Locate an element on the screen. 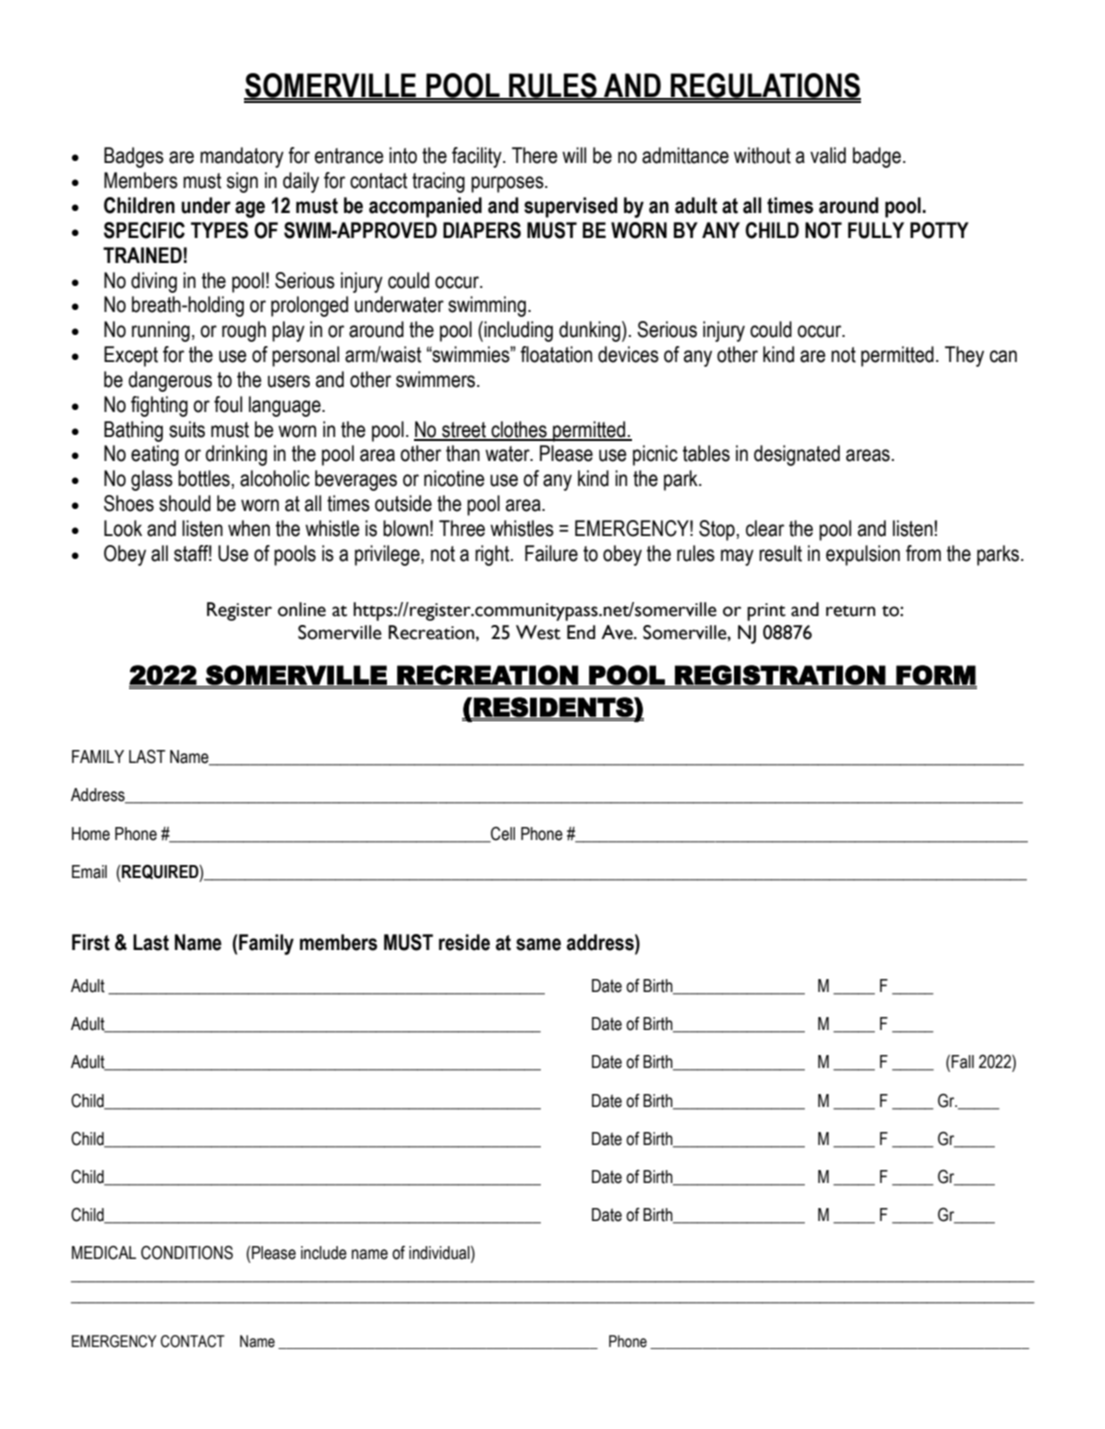 The height and width of the screenshot is (1429, 1105). valid is located at coordinates (828, 155).
